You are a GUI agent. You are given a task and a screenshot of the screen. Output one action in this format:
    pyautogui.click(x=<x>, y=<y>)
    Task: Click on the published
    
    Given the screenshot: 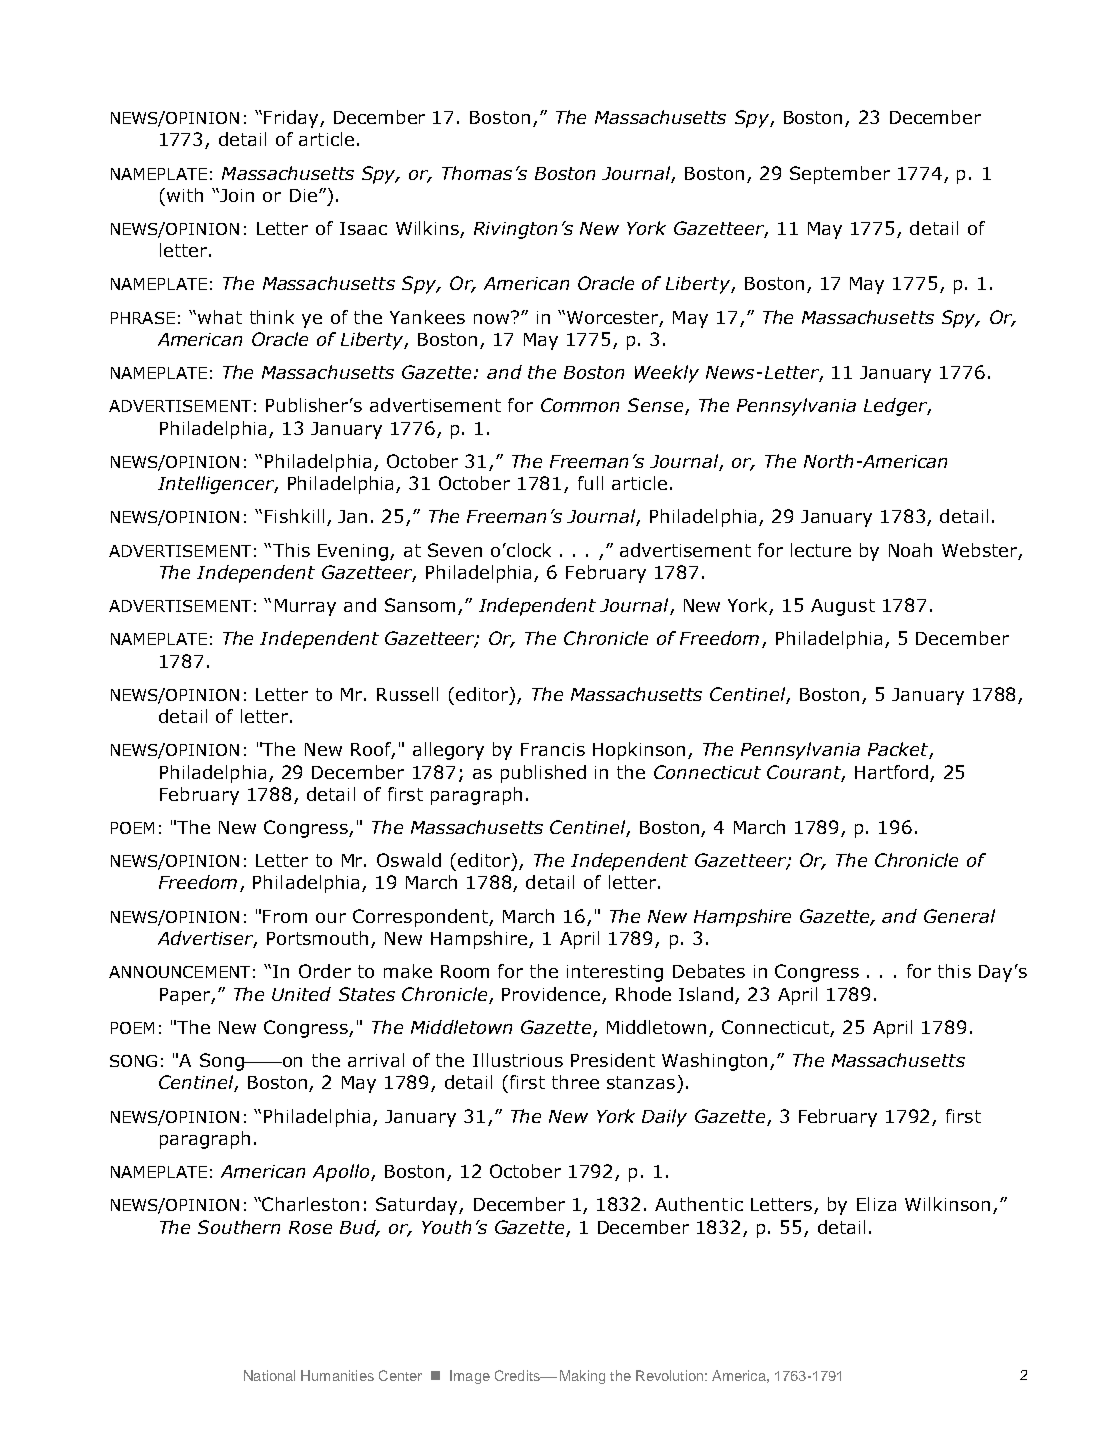 What is the action you would take?
    pyautogui.click(x=543, y=774)
